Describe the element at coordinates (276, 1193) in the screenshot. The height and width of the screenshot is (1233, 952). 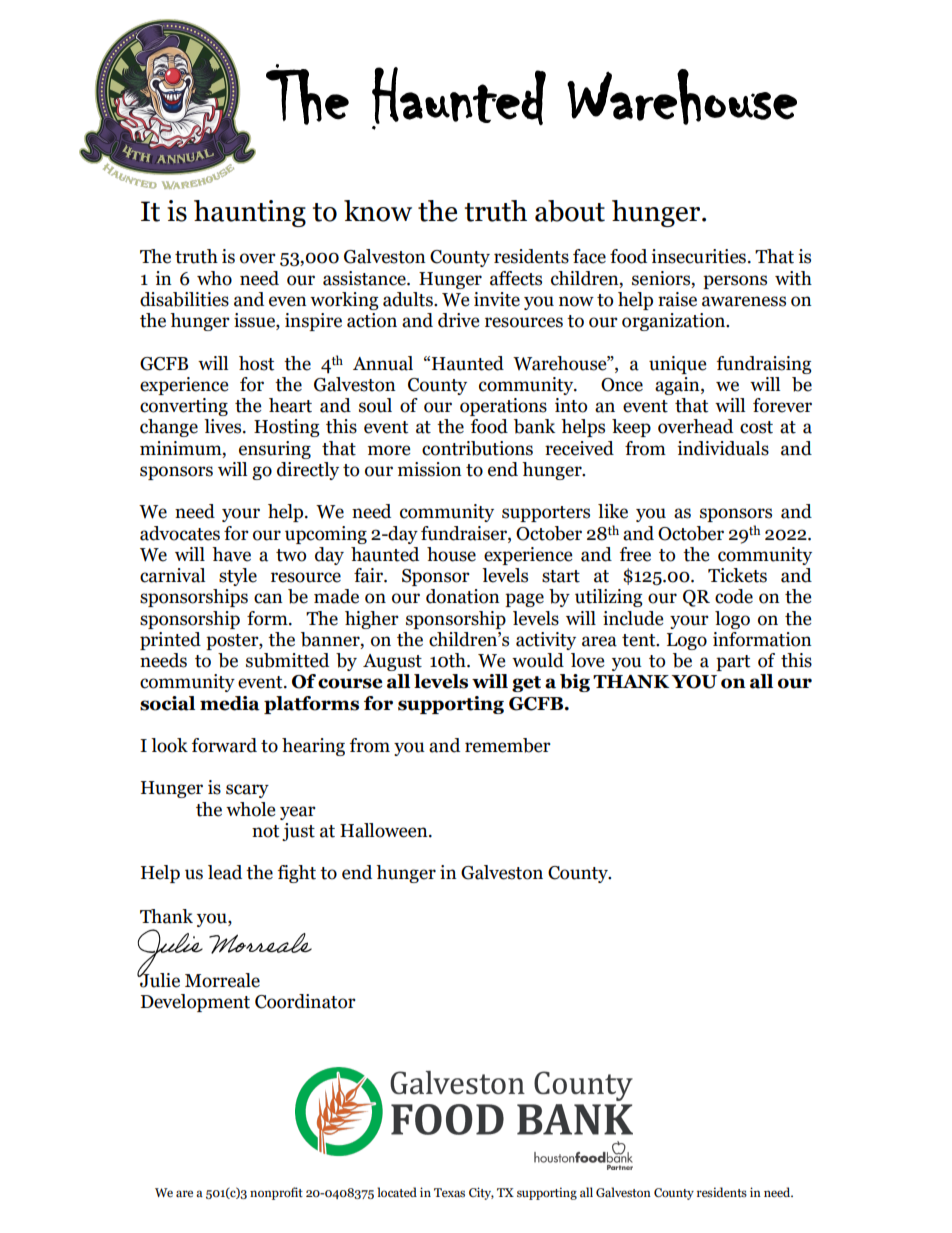
I see `nonprofit` at that location.
